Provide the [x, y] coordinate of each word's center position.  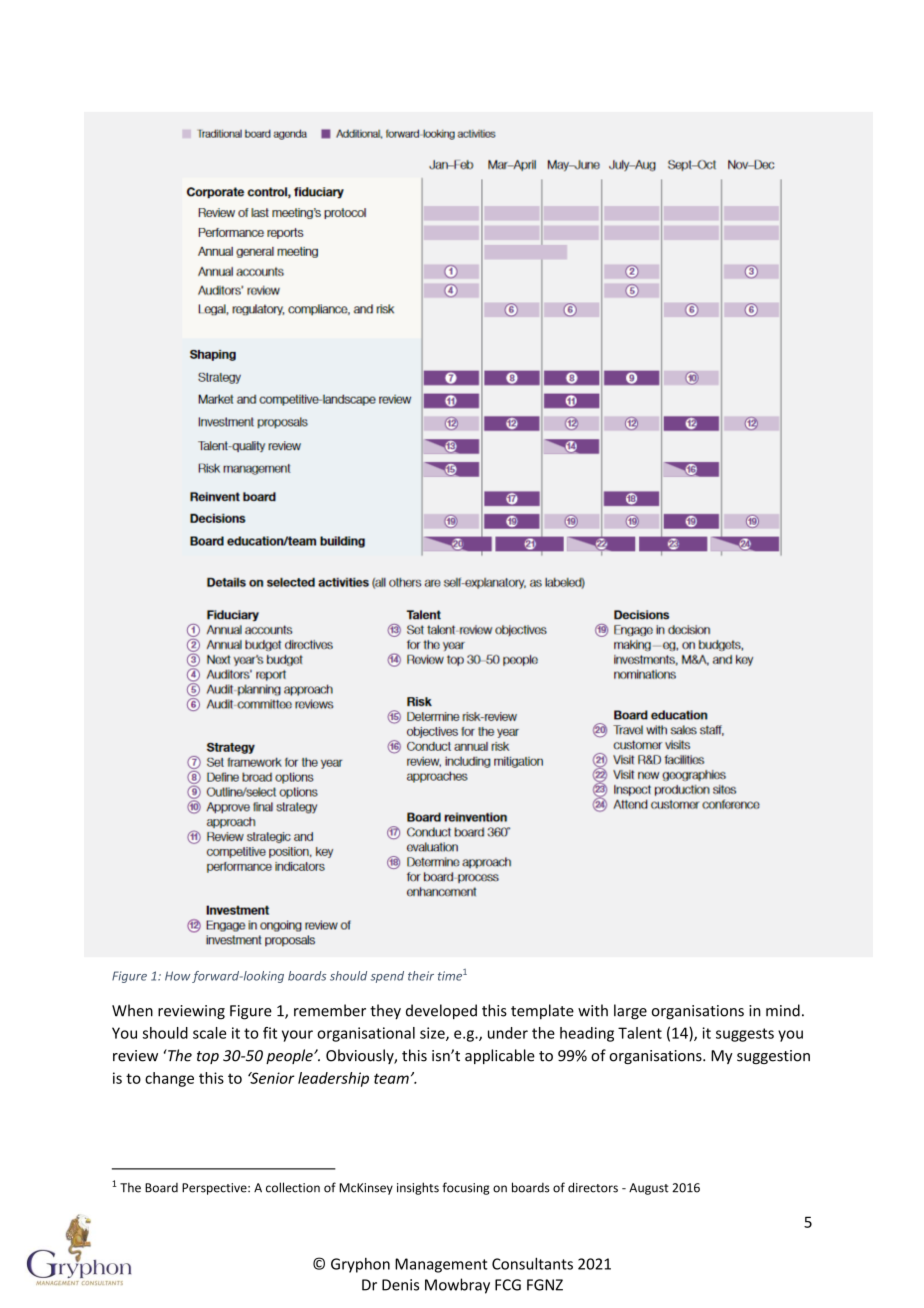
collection [293, 1187]
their [421, 976]
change [169, 1079]
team [391, 1078]
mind [783, 1010]
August [649, 1189]
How [177, 976]
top [208, 1057]
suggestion [773, 1057]
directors [593, 1187]
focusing [466, 1188]
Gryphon [360, 1265]
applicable [500, 1056]
